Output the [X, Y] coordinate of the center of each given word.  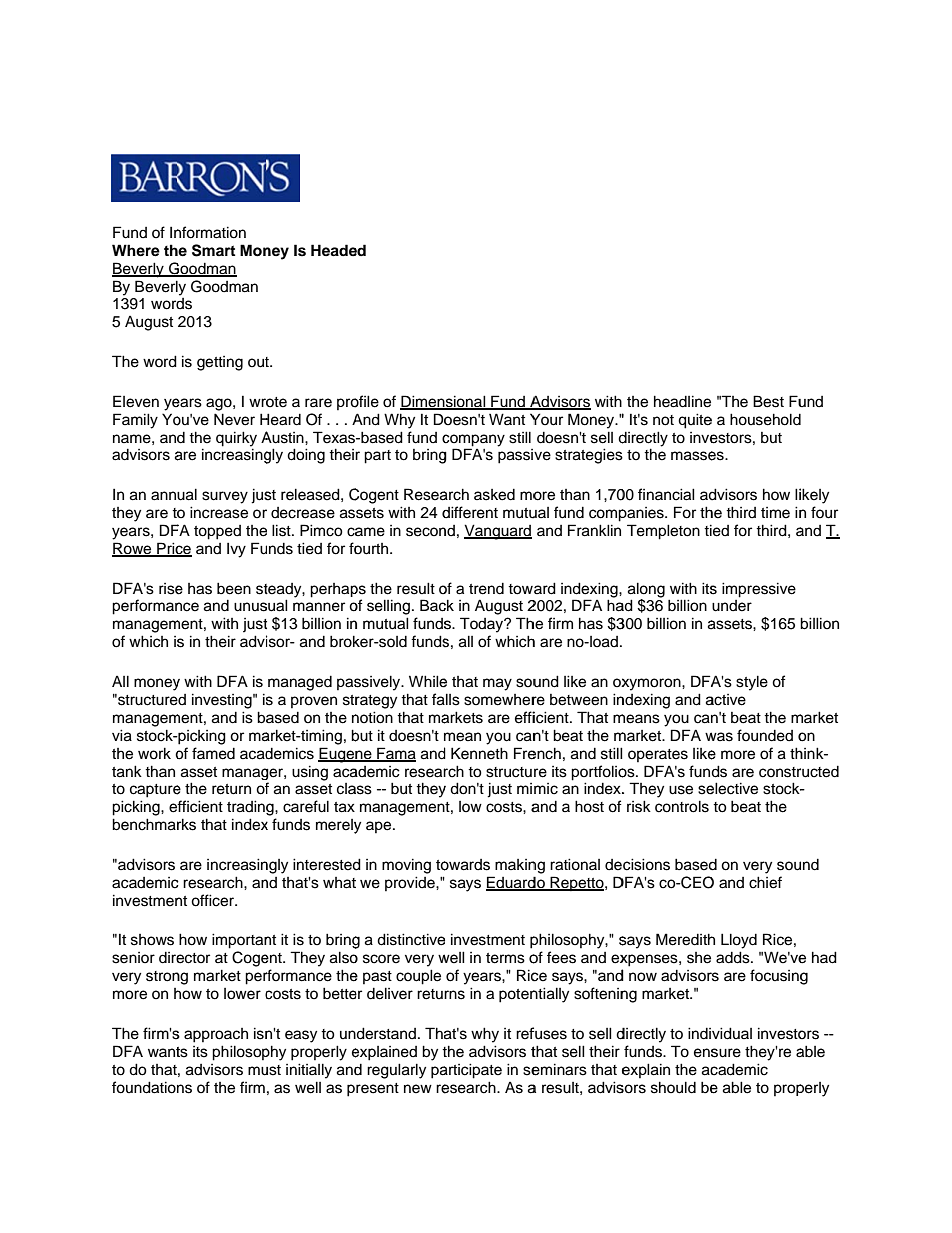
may [497, 684]
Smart [213, 250]
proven [314, 702]
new [418, 1089]
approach [216, 1035]
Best [768, 401]
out [260, 362]
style [752, 683]
